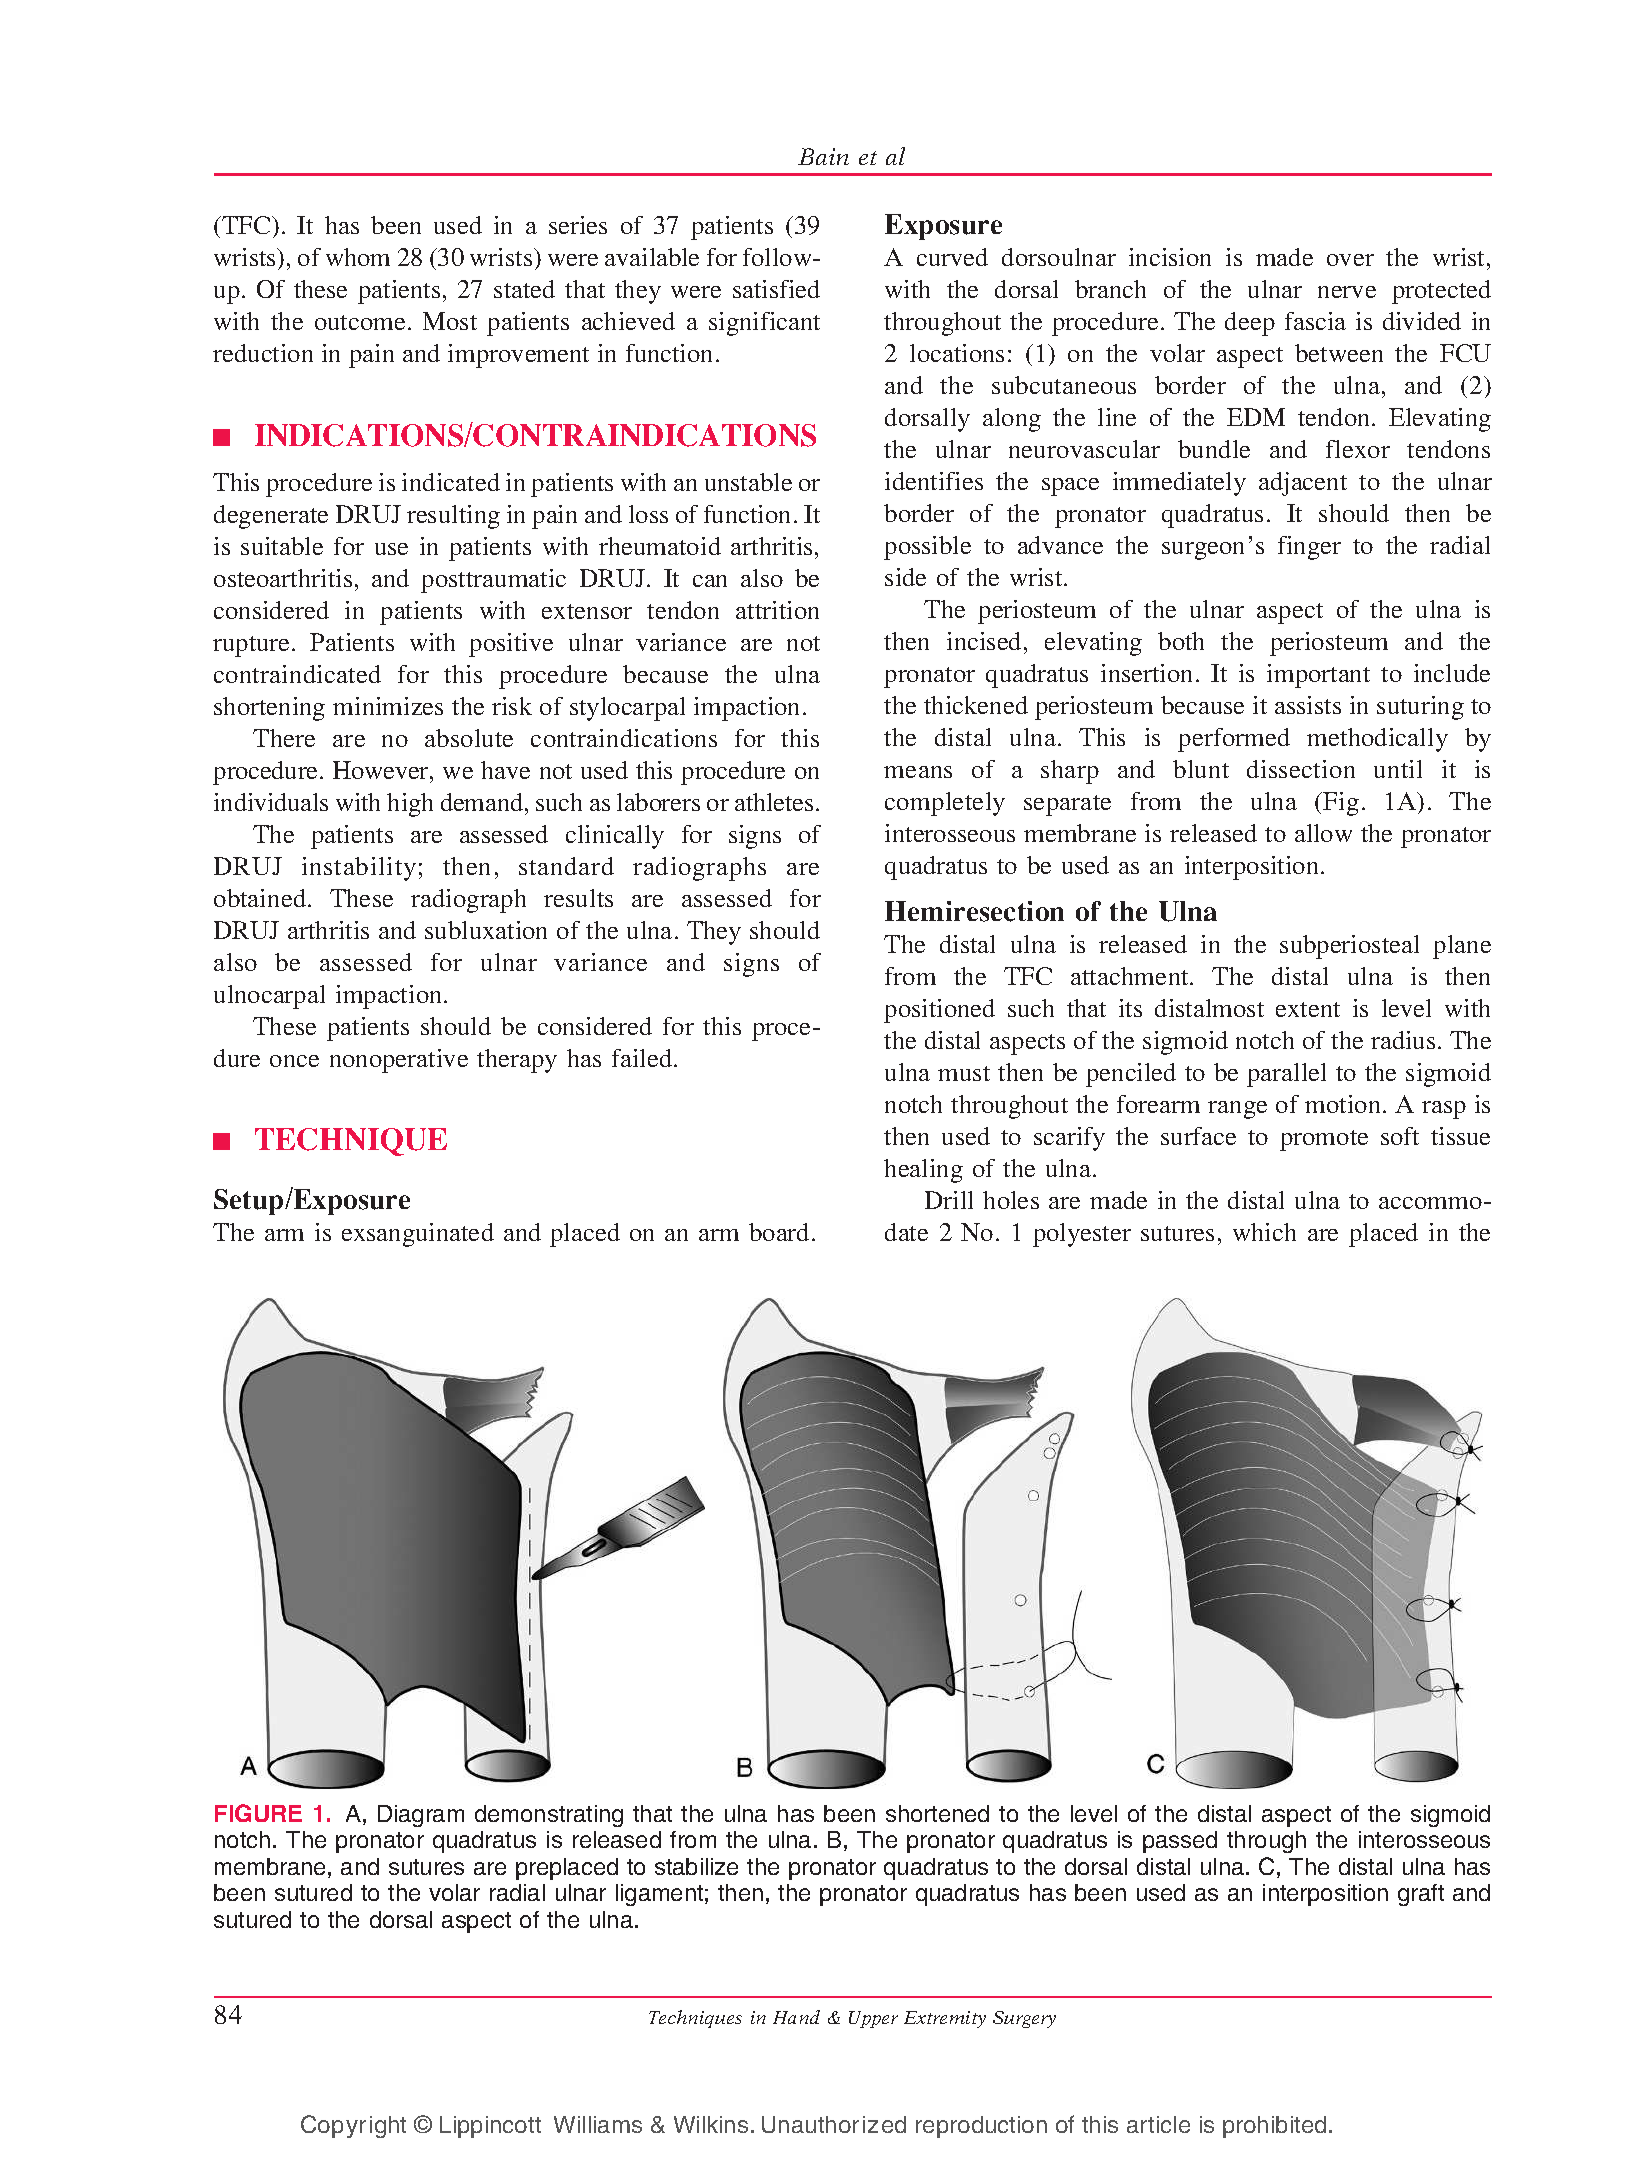  I want to click on over, so click(1350, 260).
